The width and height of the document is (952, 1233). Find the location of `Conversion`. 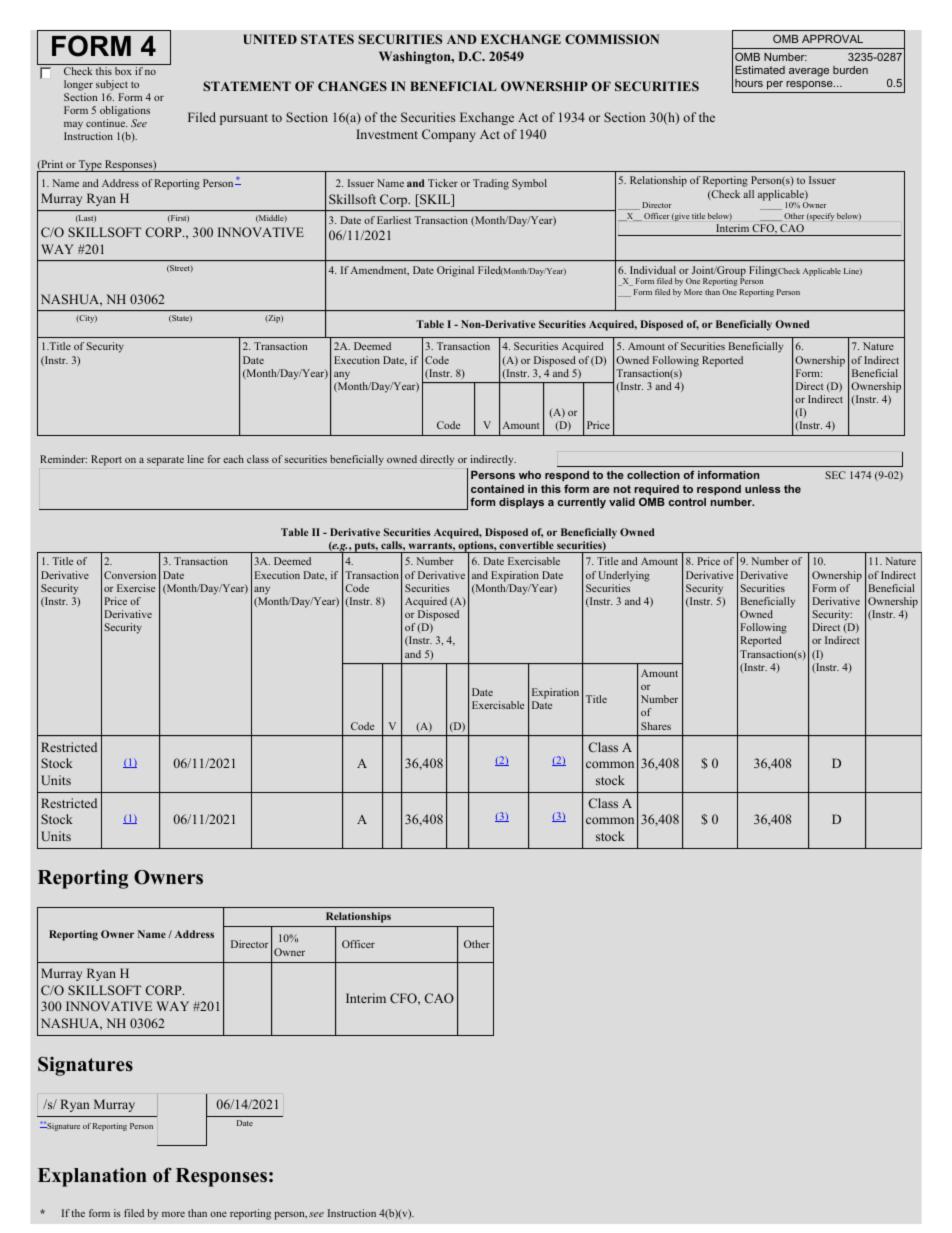

Conversion is located at coordinates (130, 575).
